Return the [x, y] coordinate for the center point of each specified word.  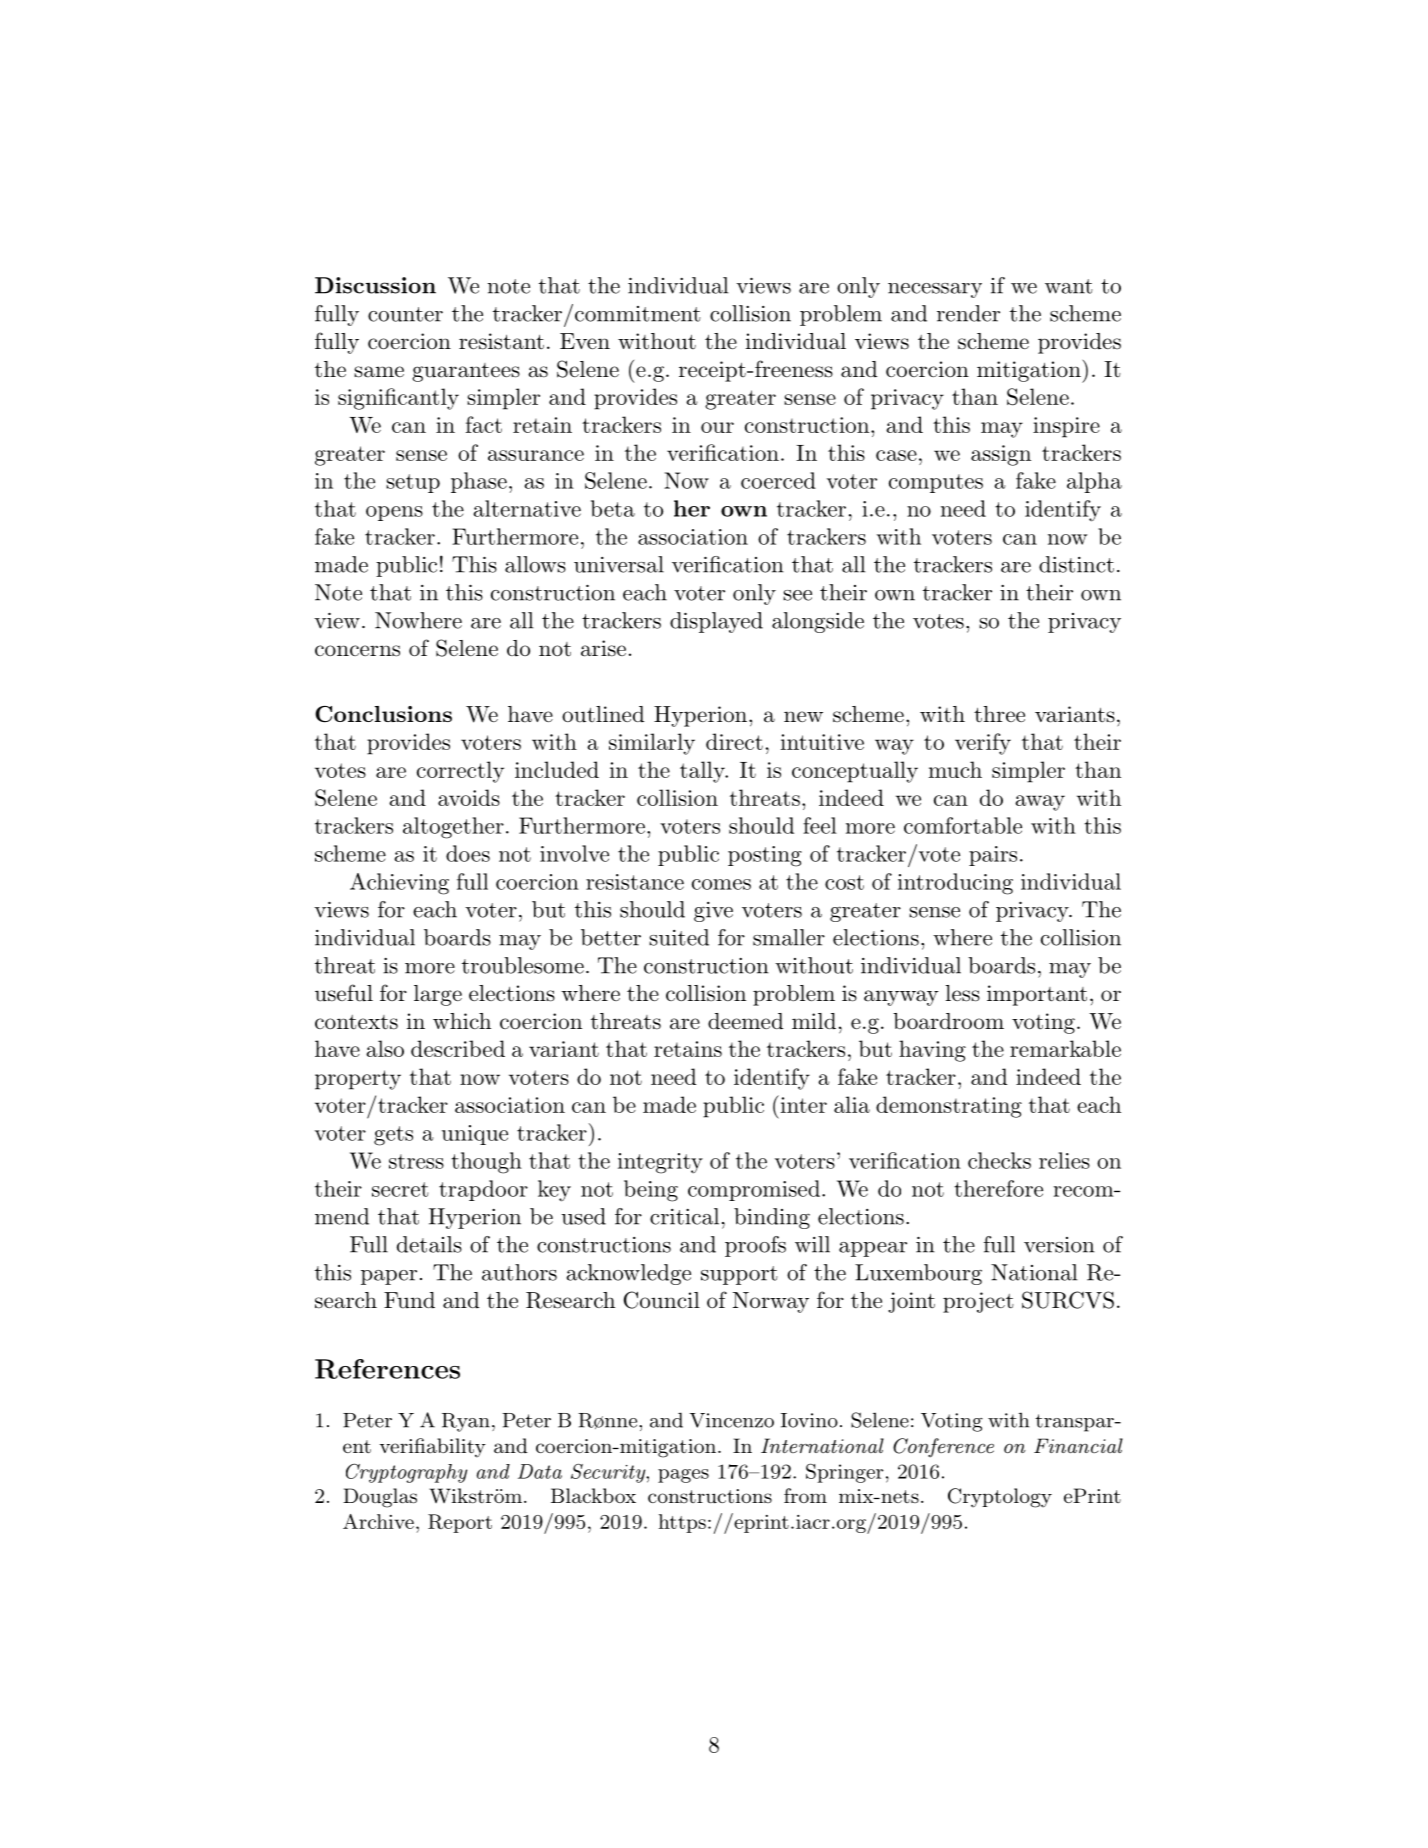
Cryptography [406, 1473]
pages [683, 1476]
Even [585, 341]
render [968, 313]
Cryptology [1000, 1498]
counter [405, 314]
